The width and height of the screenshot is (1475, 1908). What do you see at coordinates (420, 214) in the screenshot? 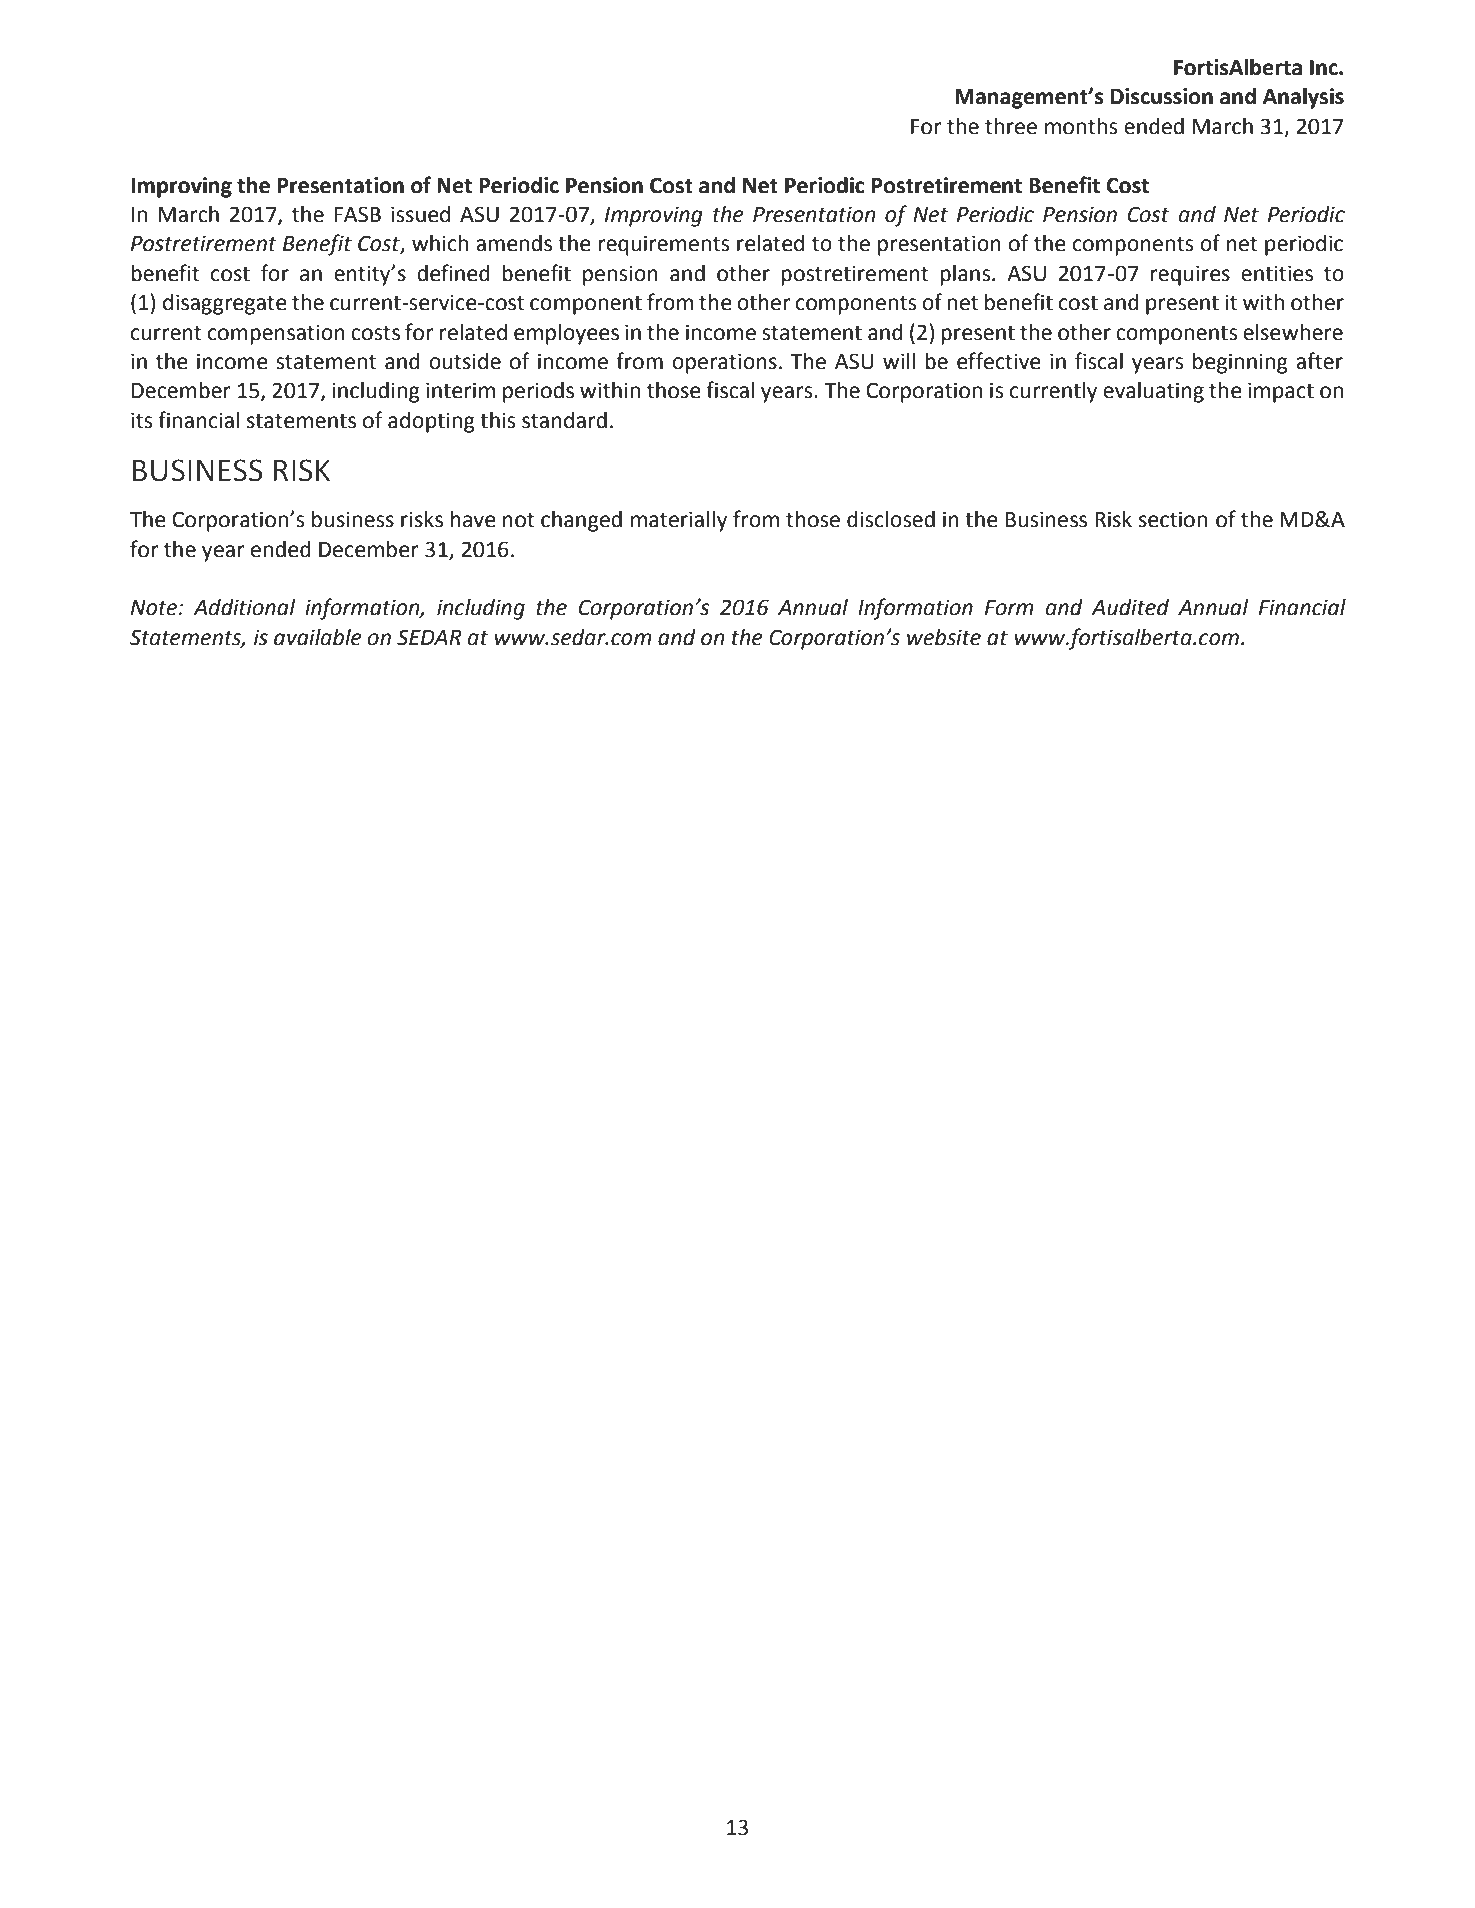
I see `issued` at bounding box center [420, 214].
